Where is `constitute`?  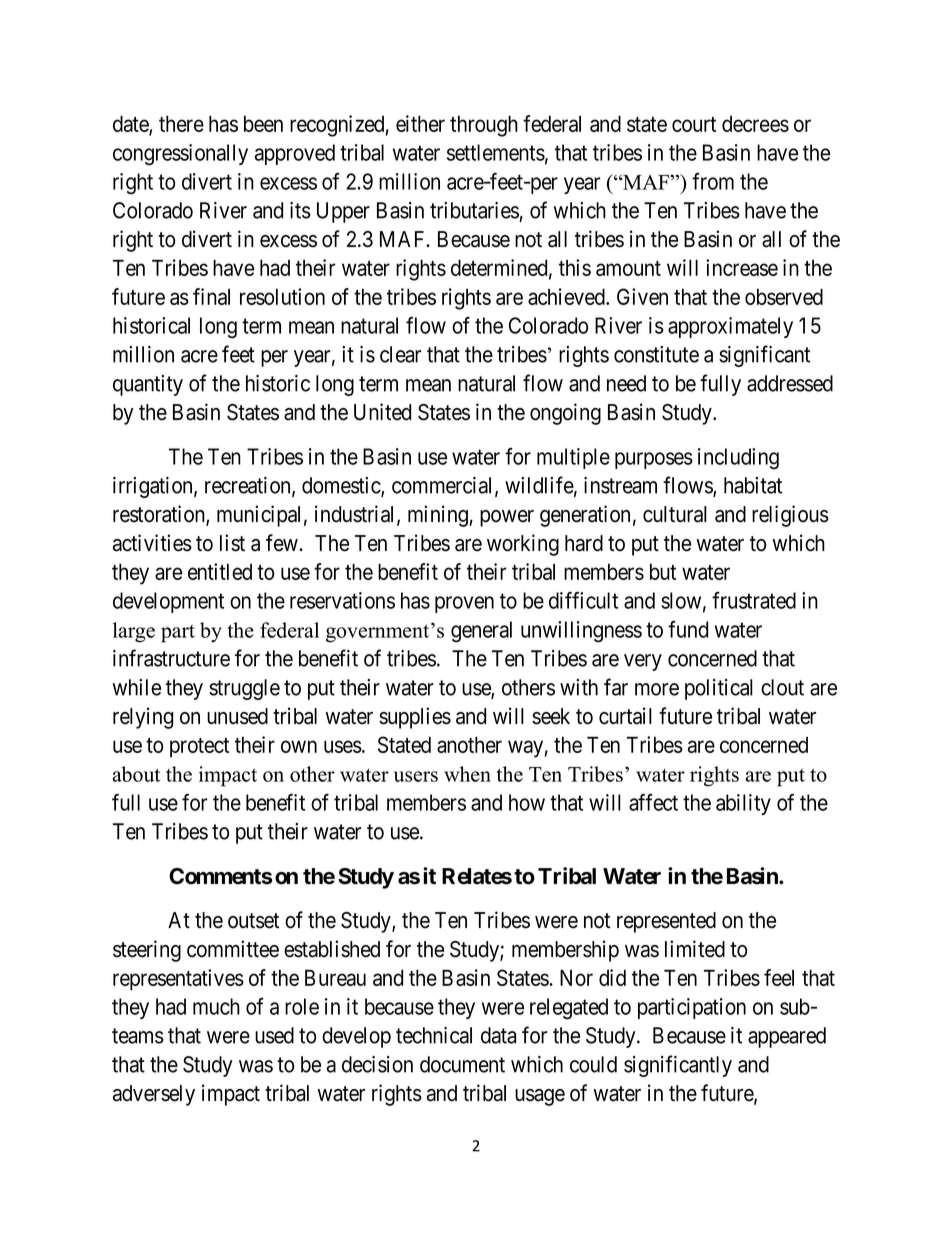
constitute is located at coordinates (656, 354).
